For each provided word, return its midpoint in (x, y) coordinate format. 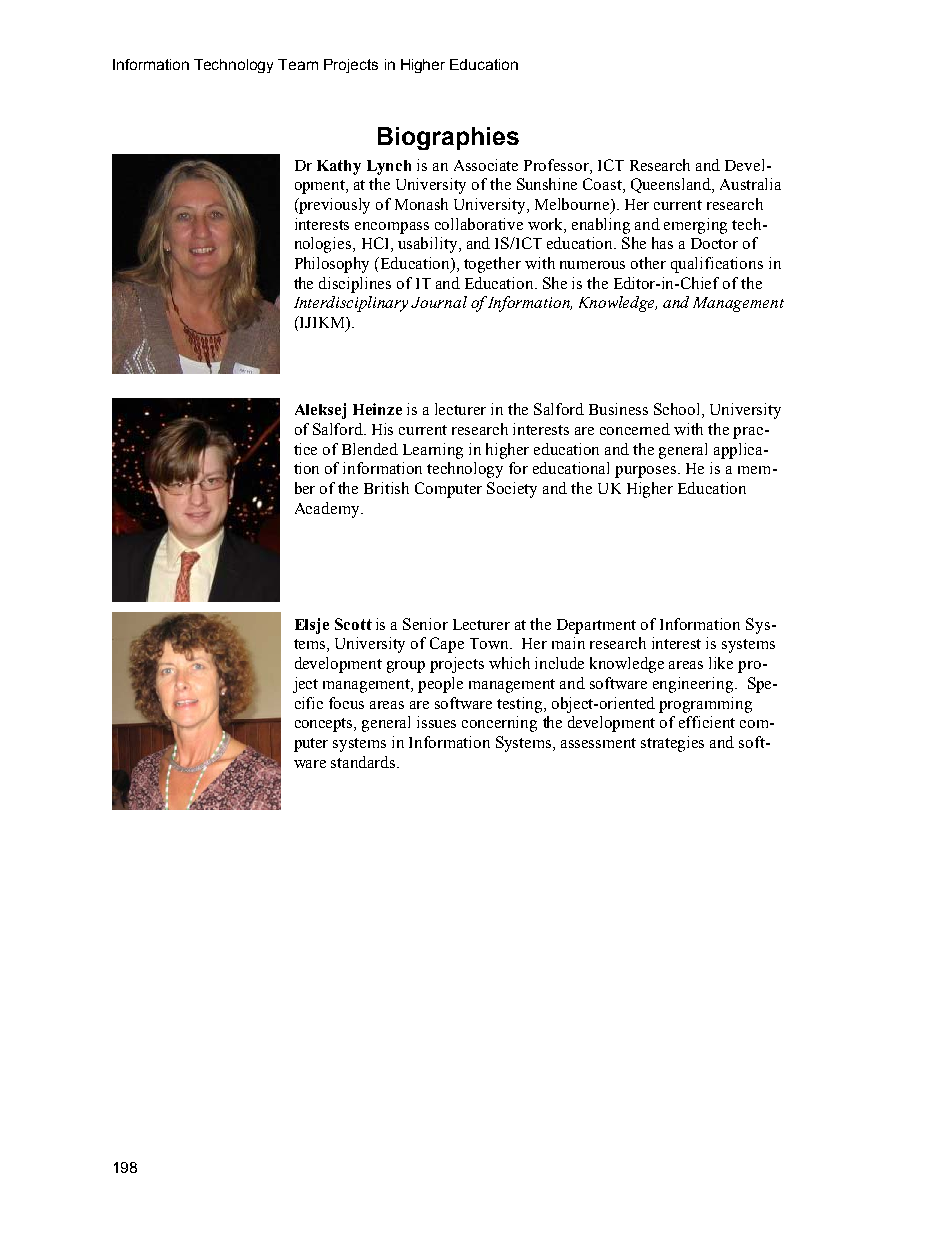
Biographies (448, 138)
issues (436, 722)
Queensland (672, 185)
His (382, 429)
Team (298, 64)
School (678, 410)
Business (618, 409)
